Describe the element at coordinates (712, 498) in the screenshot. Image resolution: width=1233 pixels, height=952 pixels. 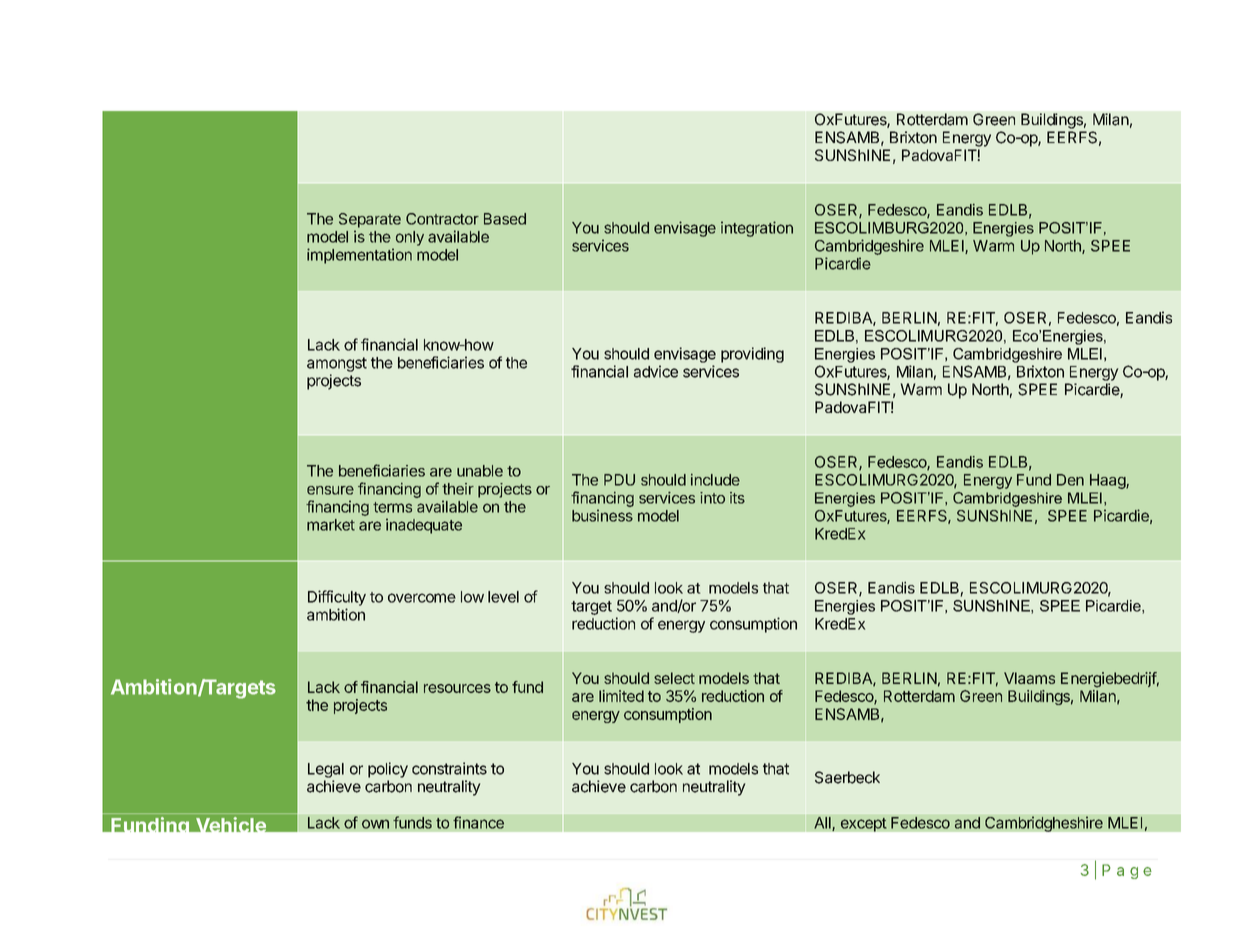
I see `into` at that location.
